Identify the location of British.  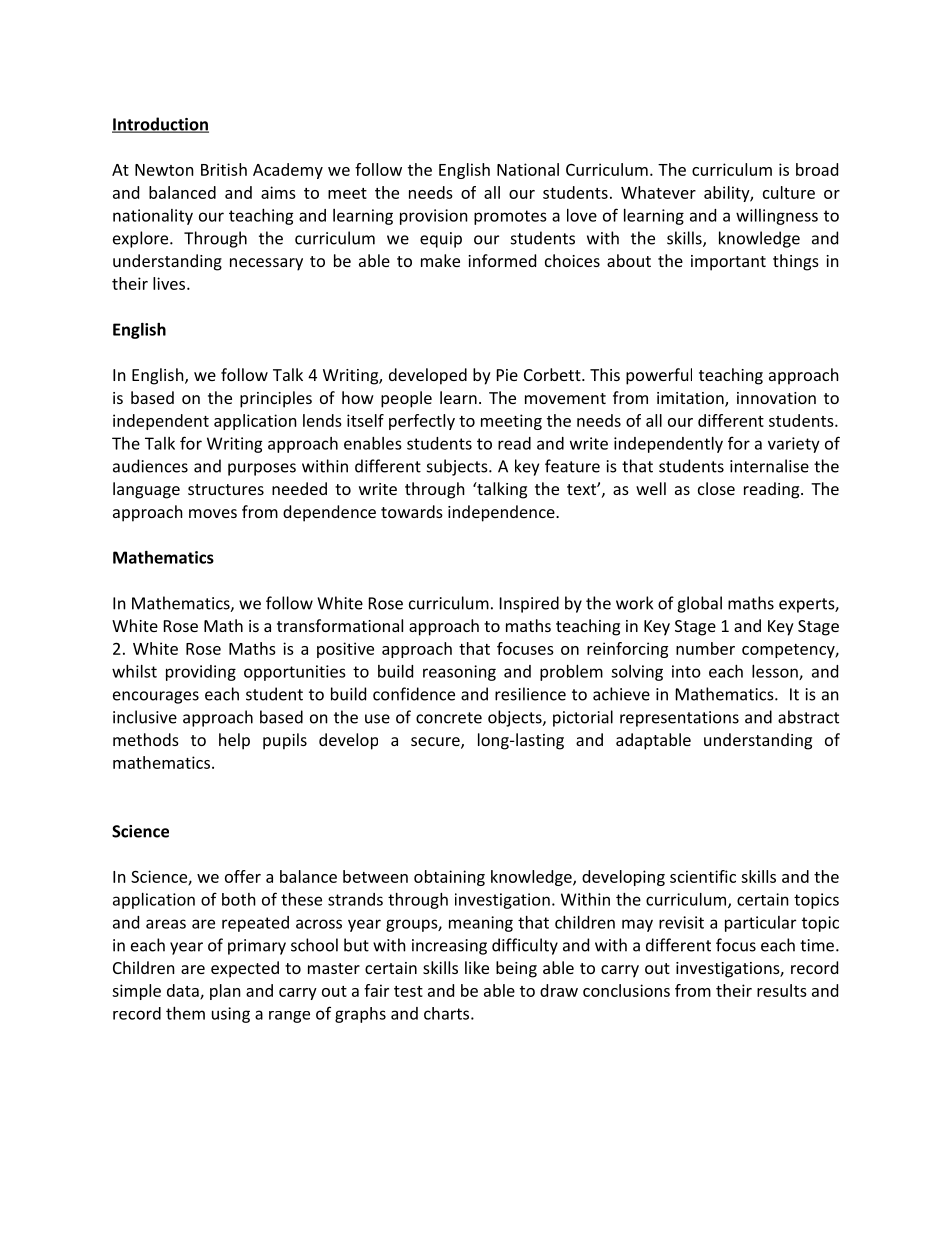
(224, 169).
